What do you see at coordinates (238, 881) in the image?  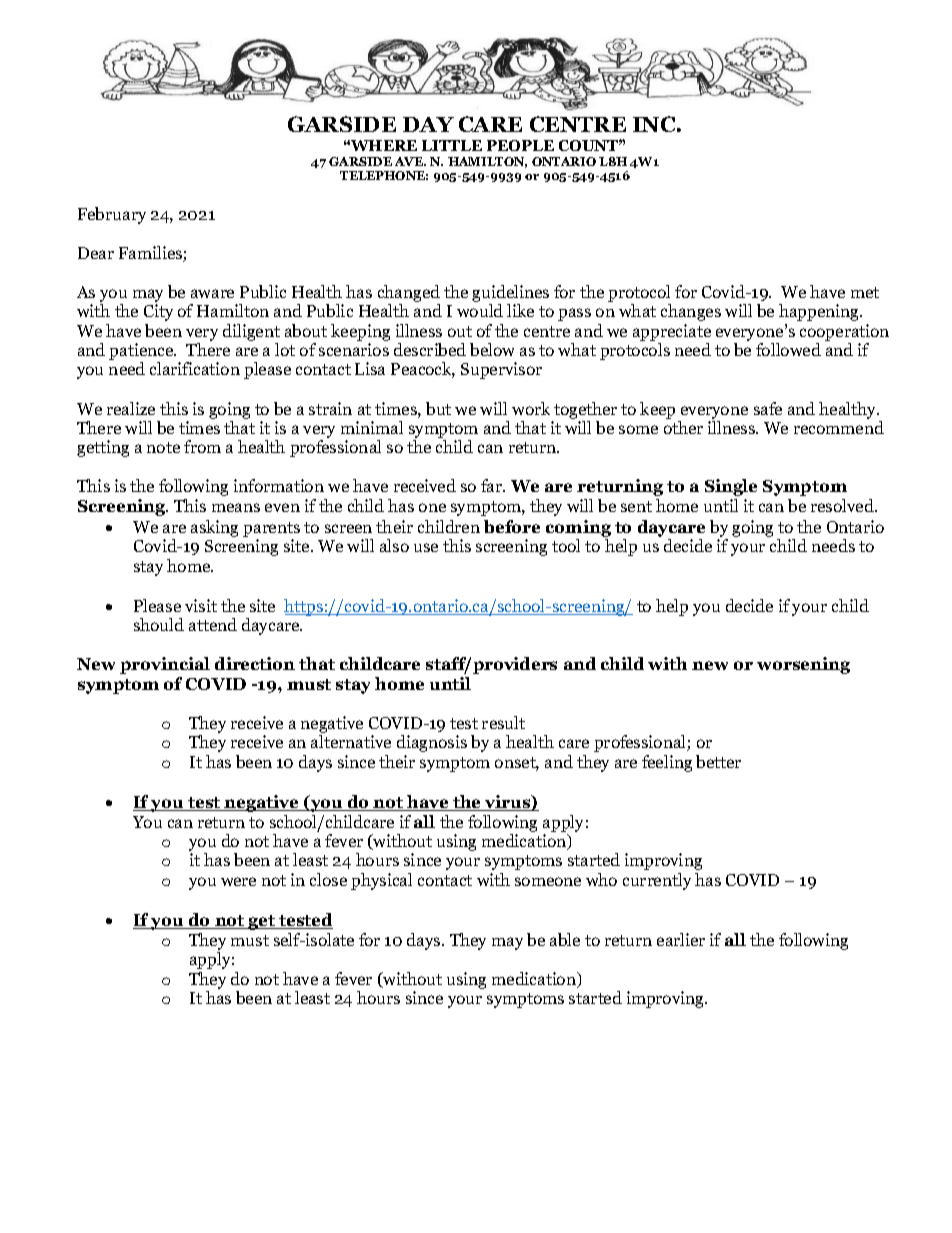 I see `were` at bounding box center [238, 881].
